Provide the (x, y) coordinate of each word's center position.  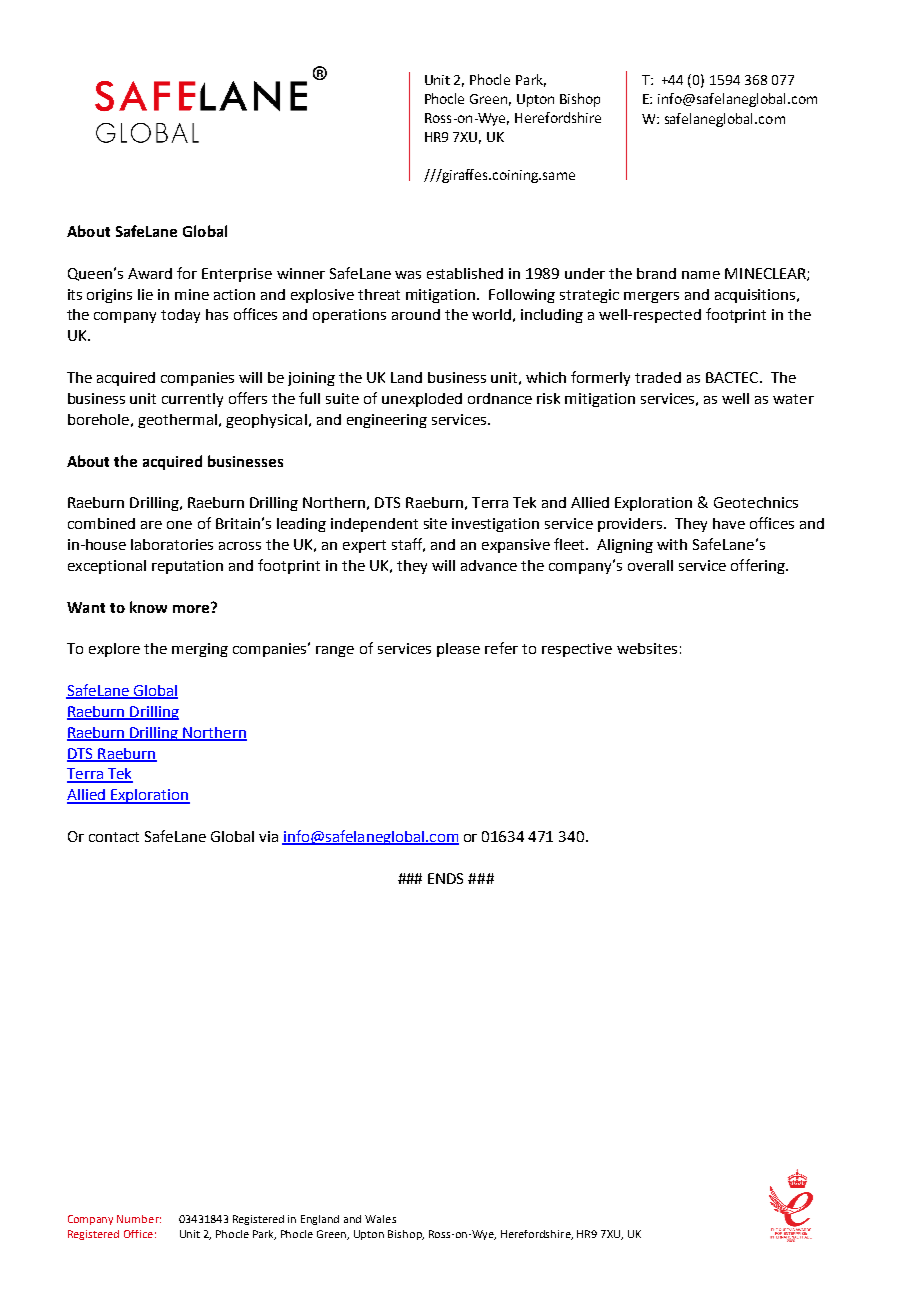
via (268, 836)
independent (374, 525)
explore (114, 650)
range (335, 651)
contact (114, 837)
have (729, 523)
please (458, 650)
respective (577, 650)
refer (501, 648)
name (701, 275)
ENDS (445, 878)
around (416, 314)
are (151, 525)
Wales (380, 1219)
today (180, 316)
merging (200, 650)
